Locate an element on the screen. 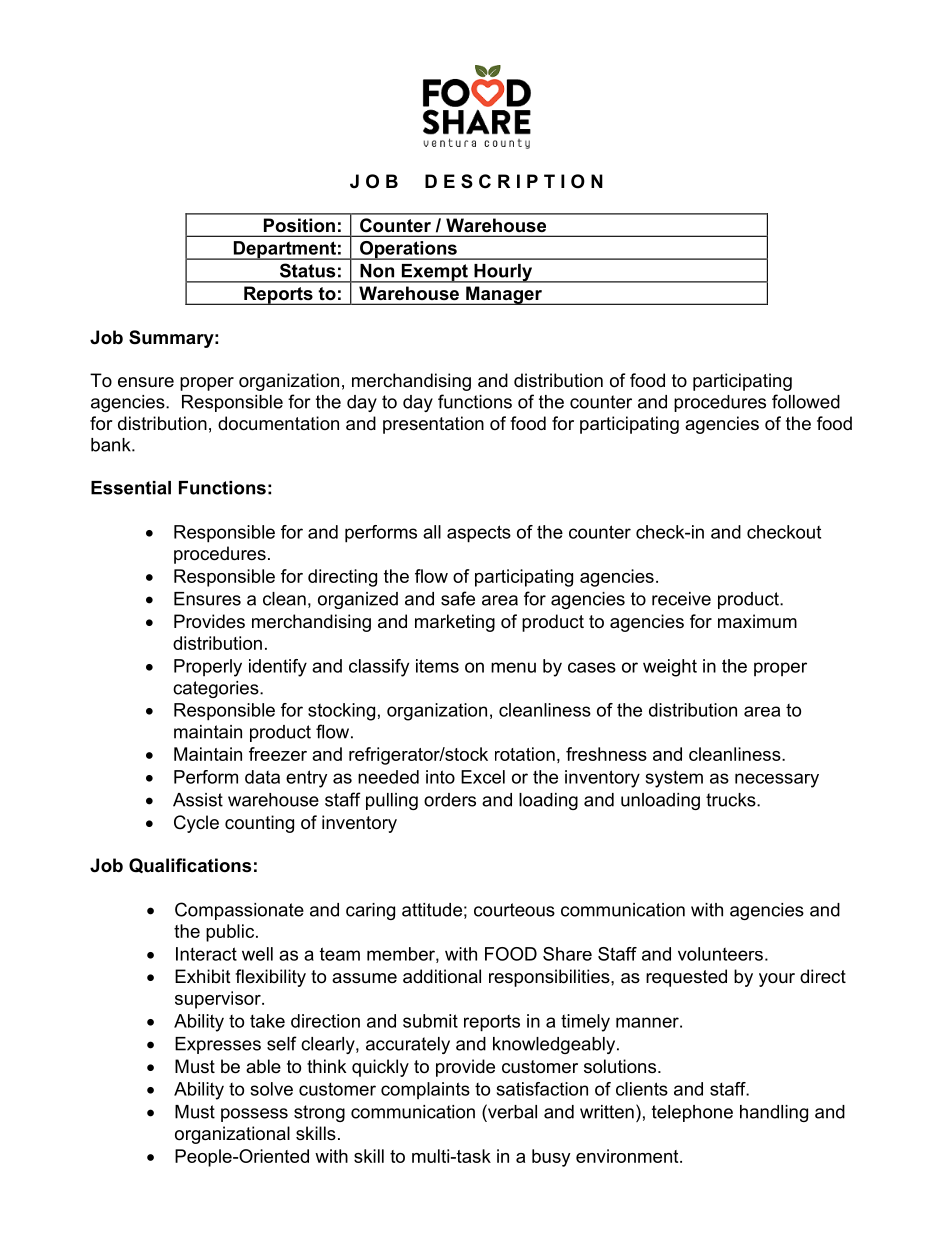 The image size is (952, 1233). receive is located at coordinates (681, 599).
